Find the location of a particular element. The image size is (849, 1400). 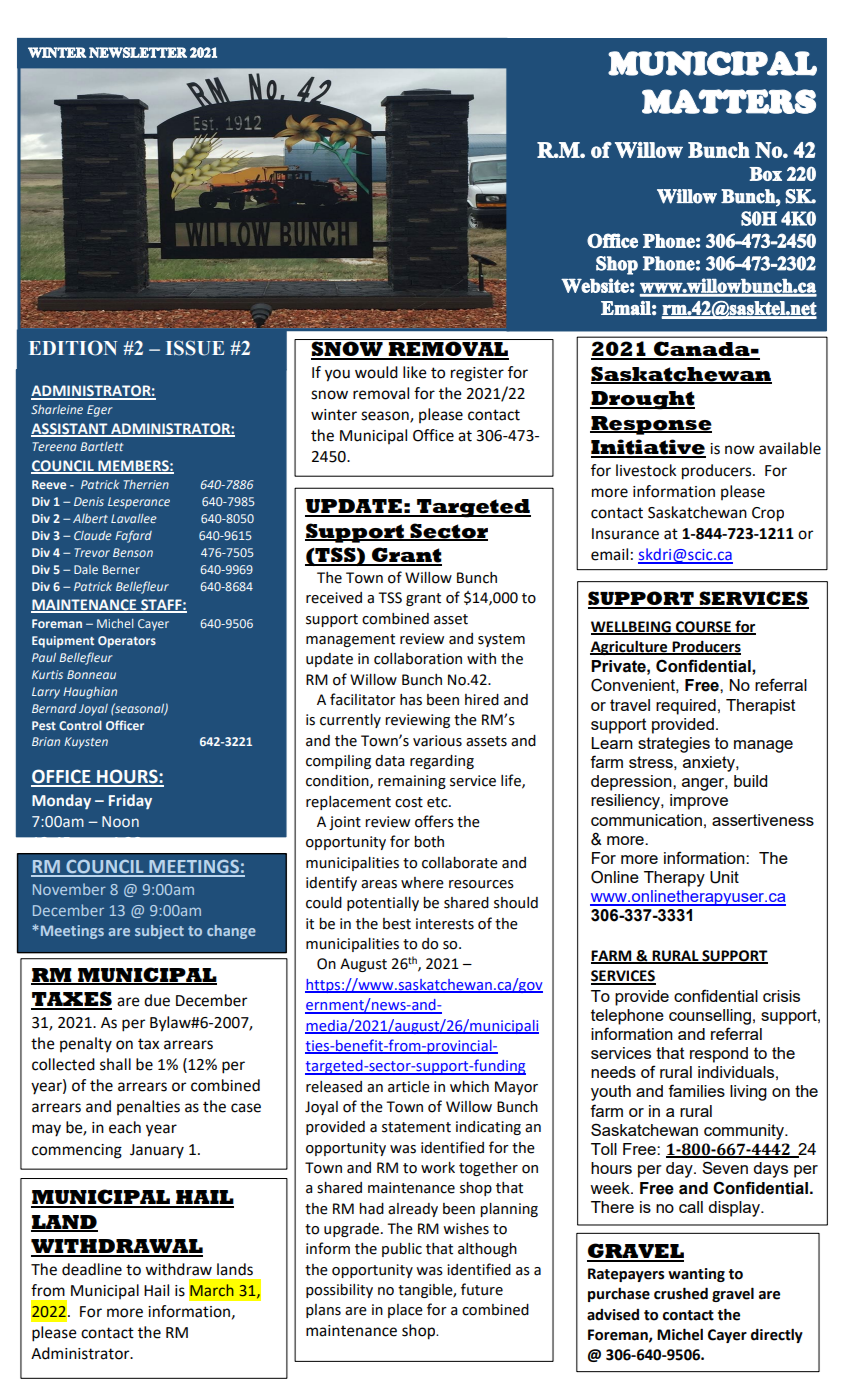

best is located at coordinates (397, 924).
